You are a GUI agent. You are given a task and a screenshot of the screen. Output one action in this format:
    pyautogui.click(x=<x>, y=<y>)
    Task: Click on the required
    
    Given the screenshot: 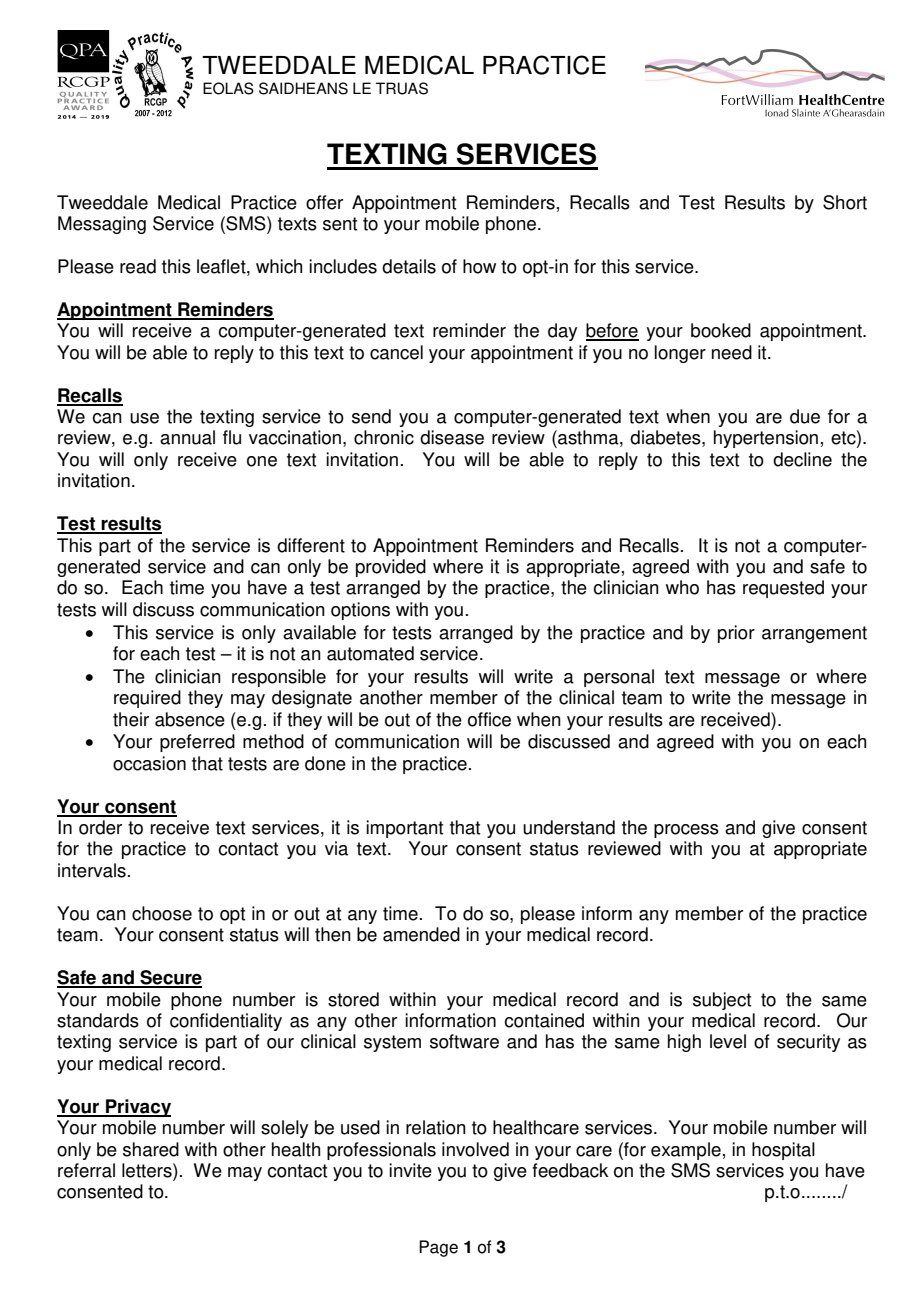 What is the action you would take?
    pyautogui.click(x=147, y=699)
